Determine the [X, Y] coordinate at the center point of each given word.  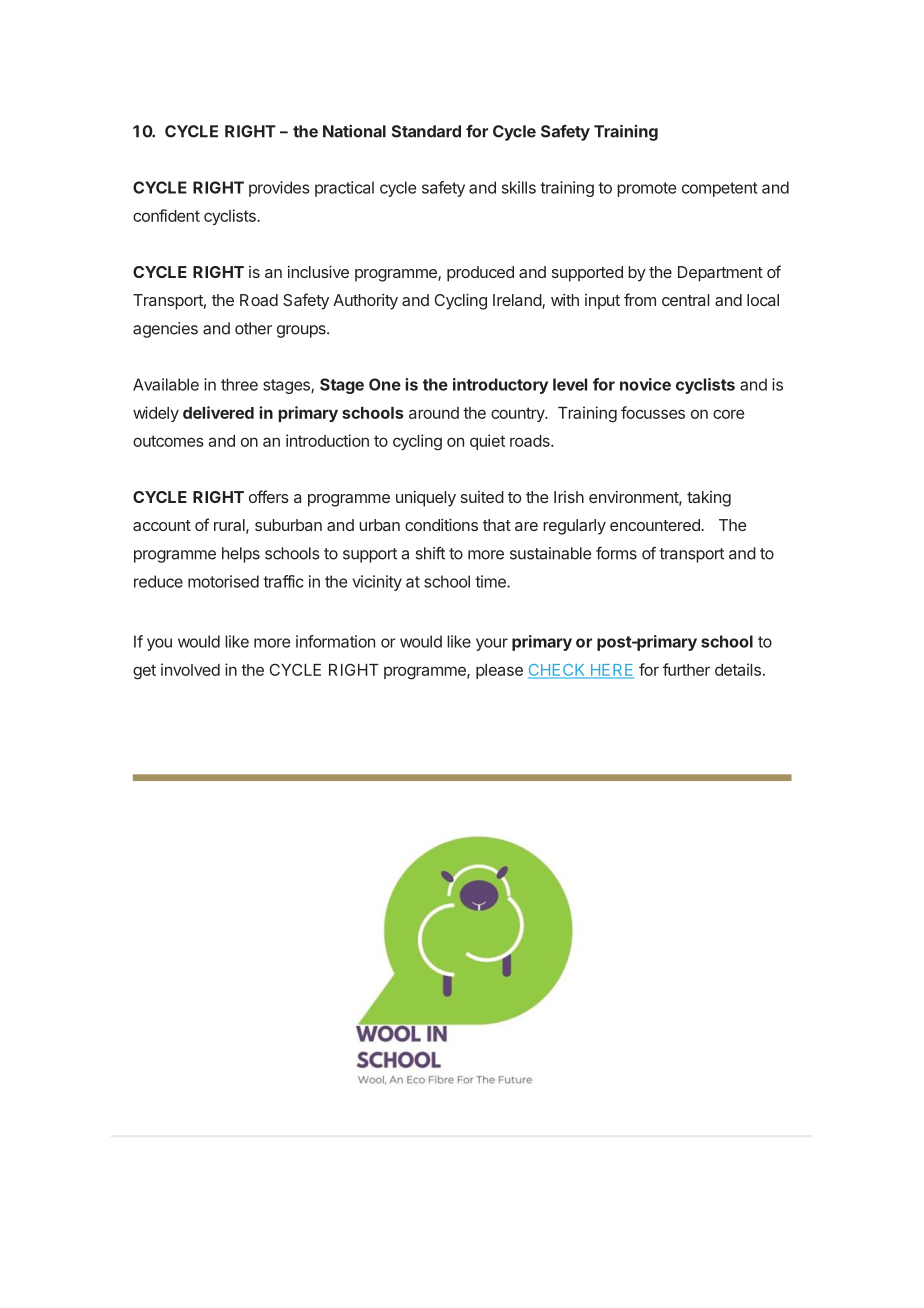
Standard [426, 131]
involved [190, 669]
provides [279, 189]
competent [720, 189]
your [492, 644]
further [686, 669]
